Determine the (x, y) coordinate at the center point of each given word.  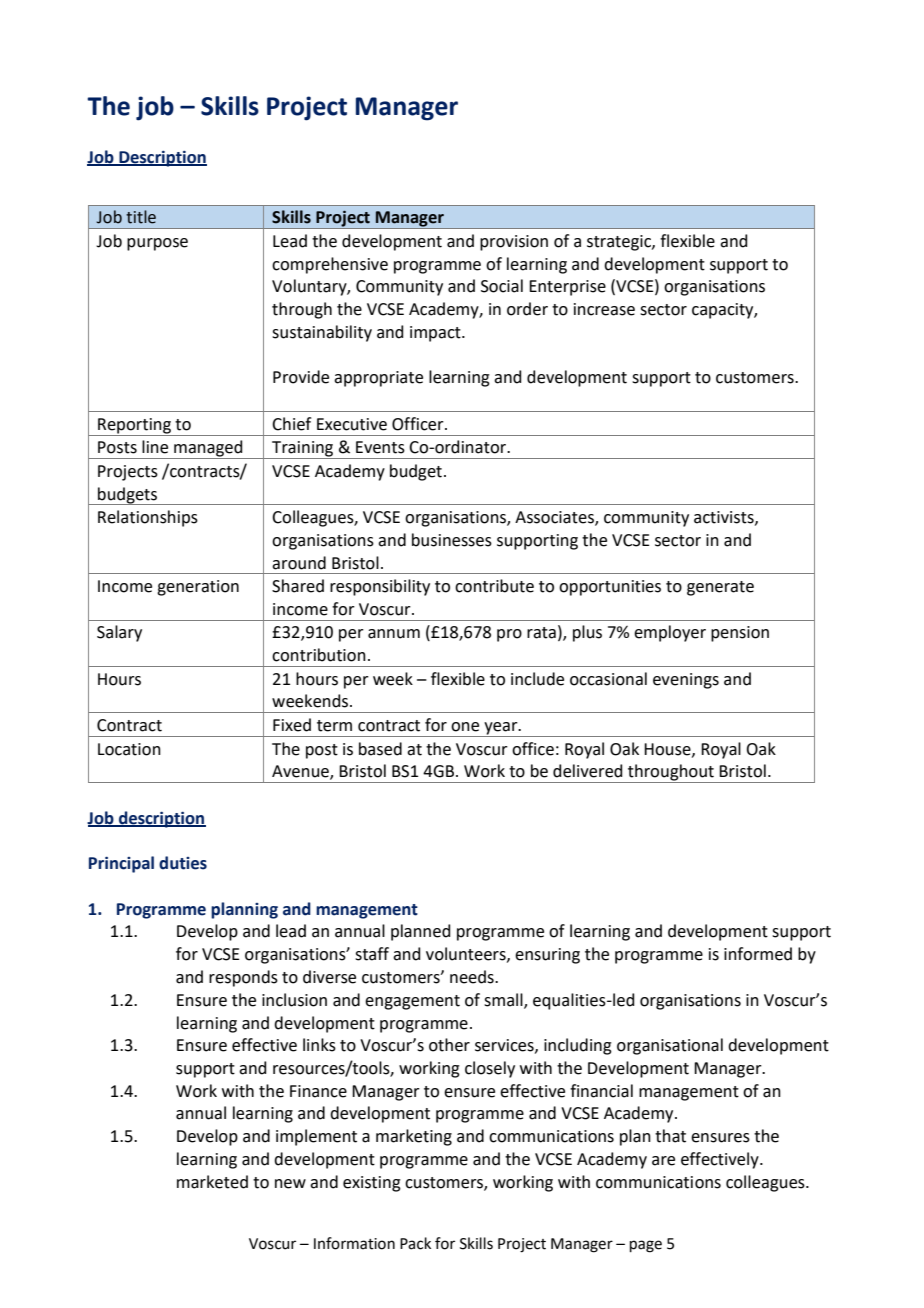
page (646, 1246)
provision (514, 243)
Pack (415, 1243)
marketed (212, 1182)
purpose (157, 244)
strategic (620, 243)
